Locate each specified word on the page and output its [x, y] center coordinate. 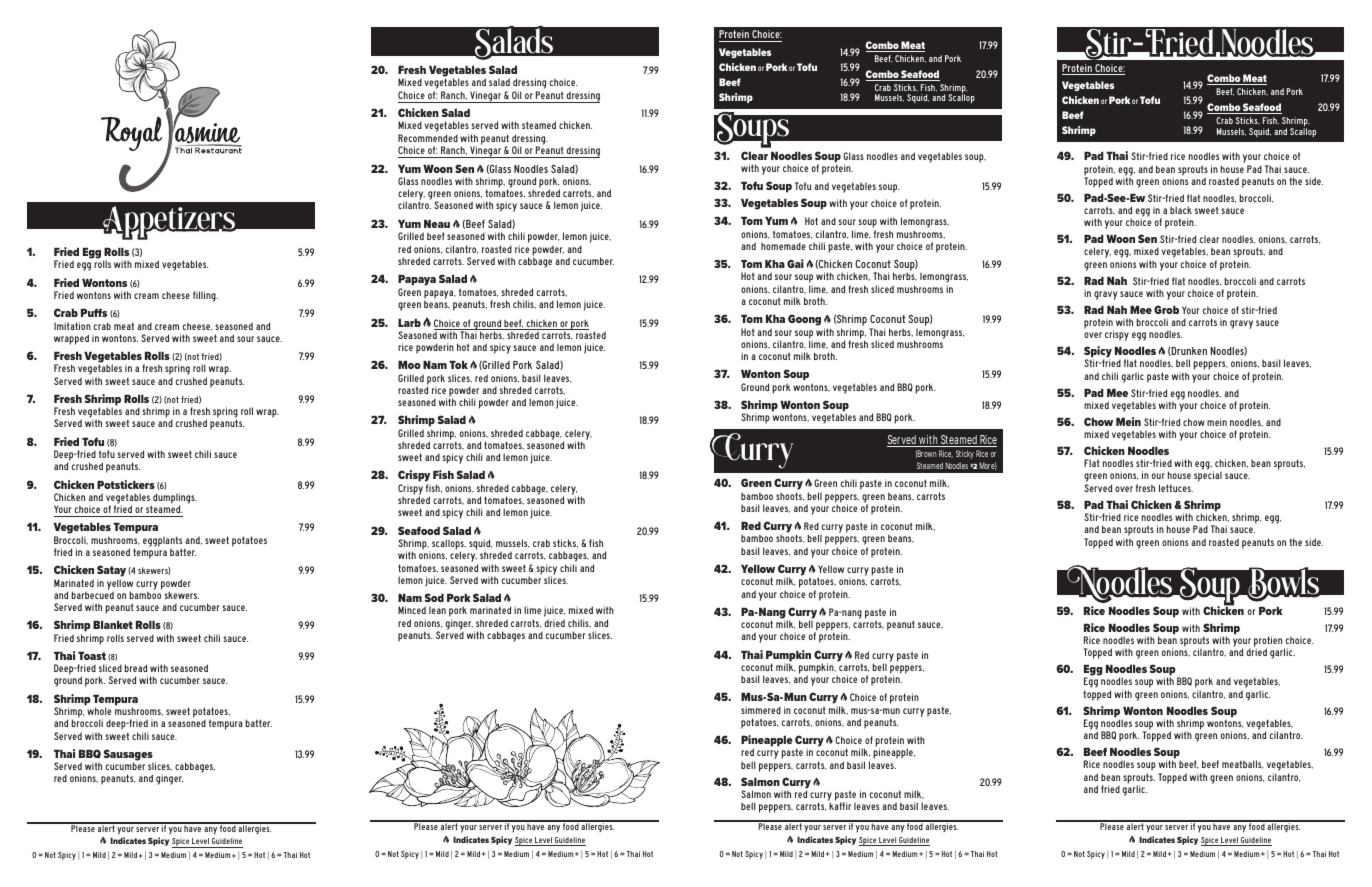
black [1181, 210]
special [1208, 476]
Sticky [965, 454]
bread [135, 668]
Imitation [72, 326]
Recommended [428, 138]
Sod [434, 597]
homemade [783, 246]
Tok [458, 364]
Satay [111, 572]
